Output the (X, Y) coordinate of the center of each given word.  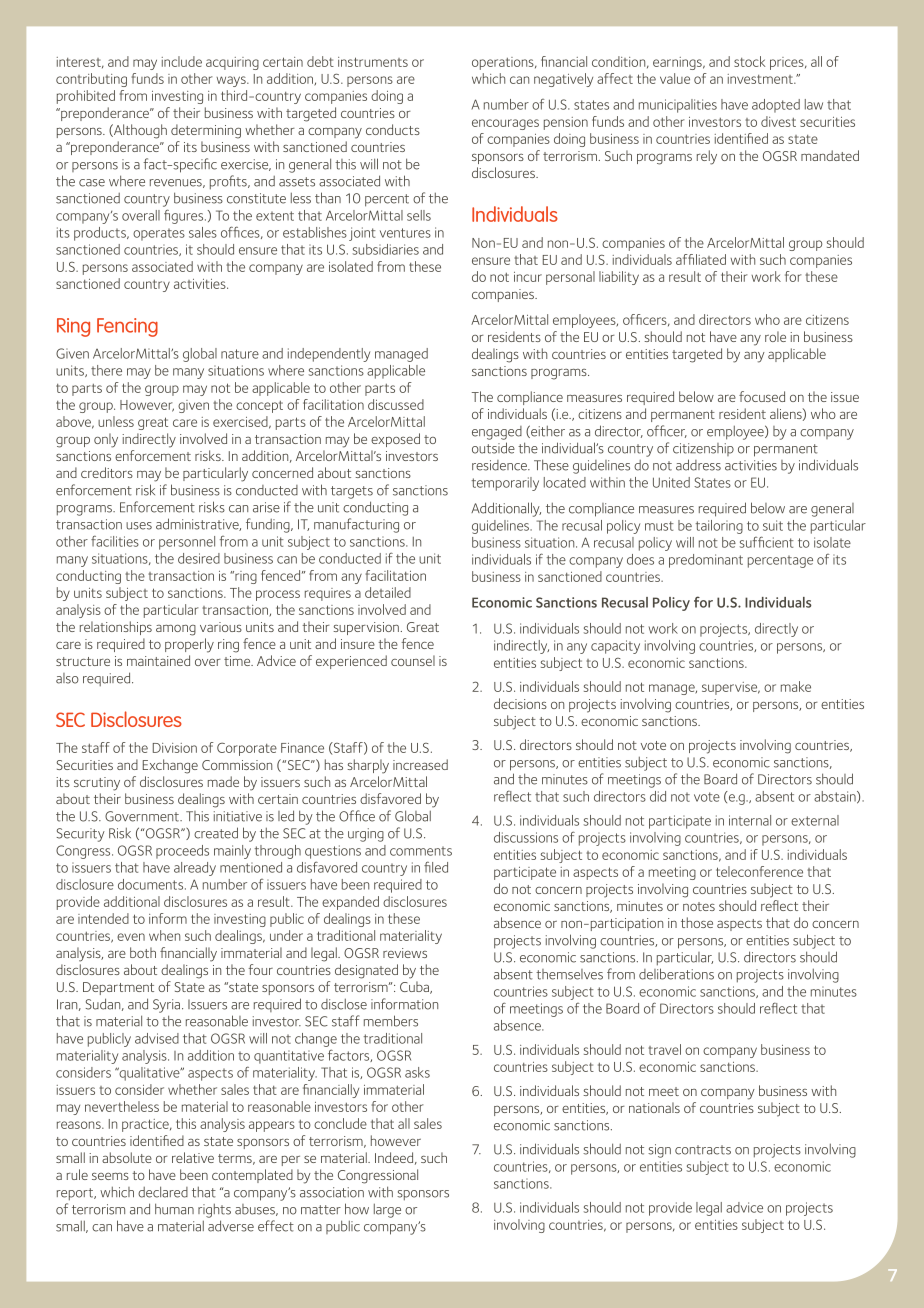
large (387, 1211)
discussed (396, 404)
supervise (731, 688)
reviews (405, 953)
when (164, 935)
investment (761, 79)
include (182, 61)
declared (163, 1192)
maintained (158, 660)
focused (762, 396)
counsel (413, 660)
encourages (505, 124)
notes (699, 906)
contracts (703, 1150)
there (106, 370)
